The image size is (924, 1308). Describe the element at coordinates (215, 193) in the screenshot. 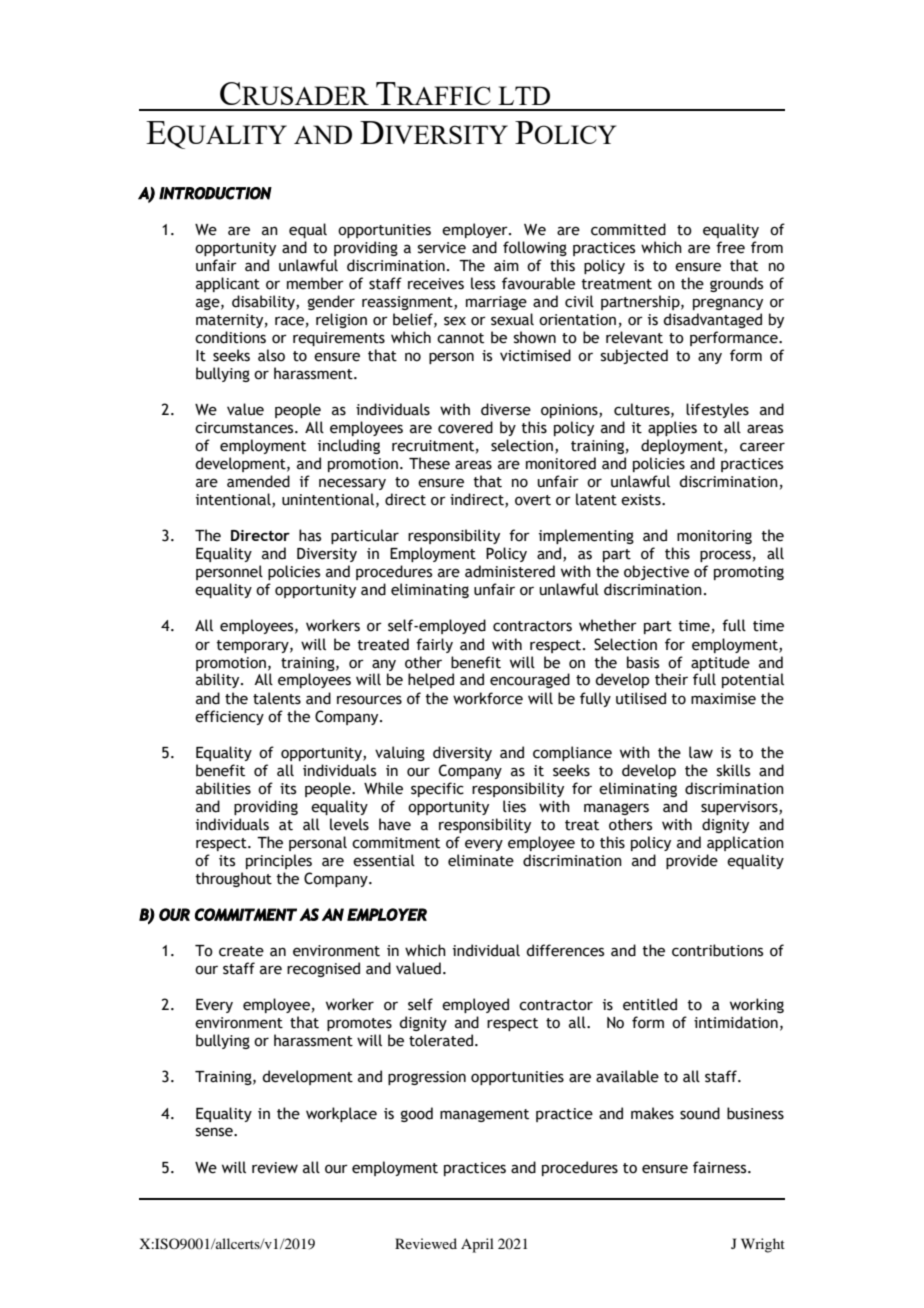

I see `INTRODUCTION` at that location.
